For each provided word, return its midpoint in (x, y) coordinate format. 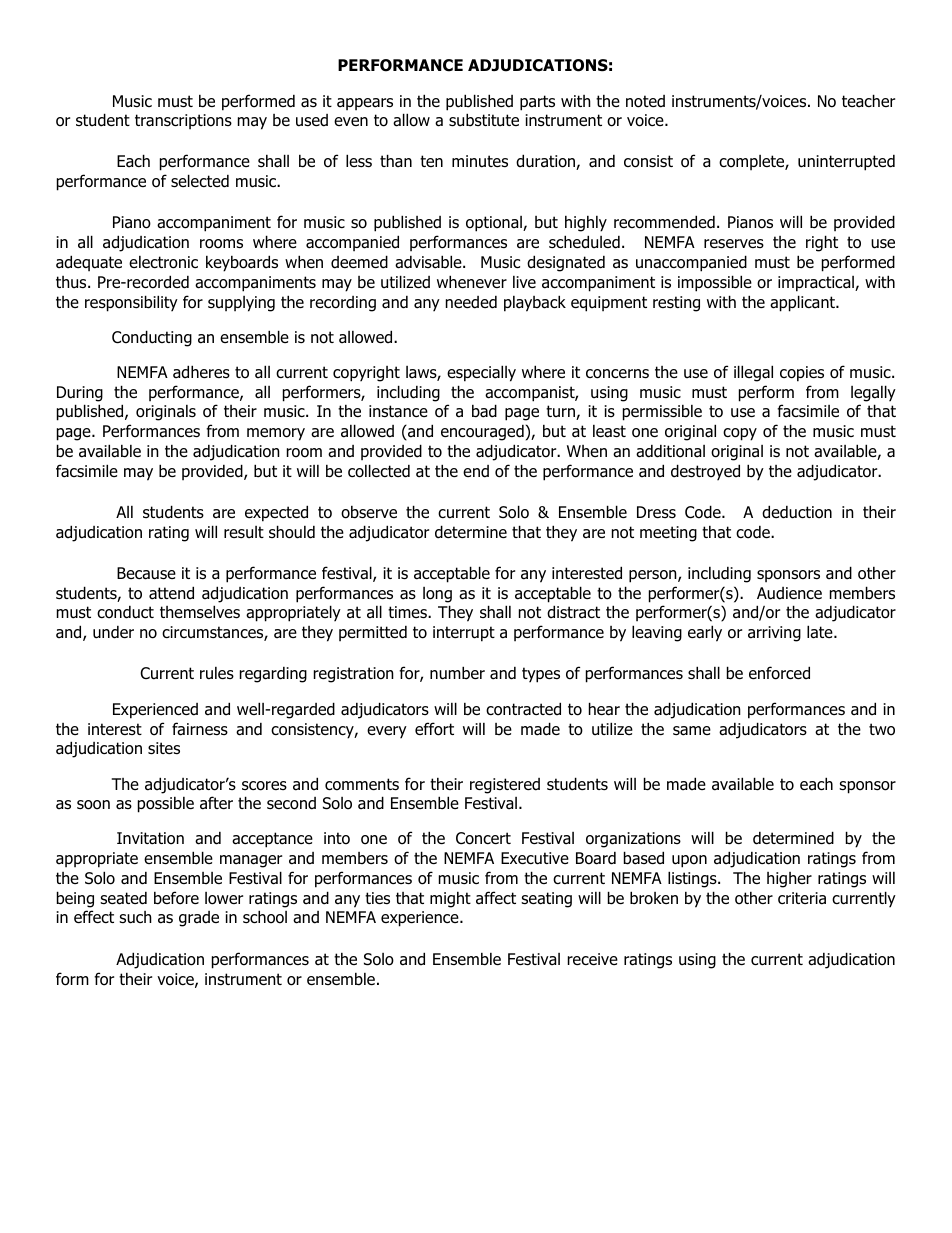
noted (645, 101)
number (457, 673)
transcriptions (183, 121)
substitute (484, 120)
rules (217, 673)
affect (496, 898)
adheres (201, 372)
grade (199, 919)
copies (802, 374)
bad (484, 411)
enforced (779, 673)
